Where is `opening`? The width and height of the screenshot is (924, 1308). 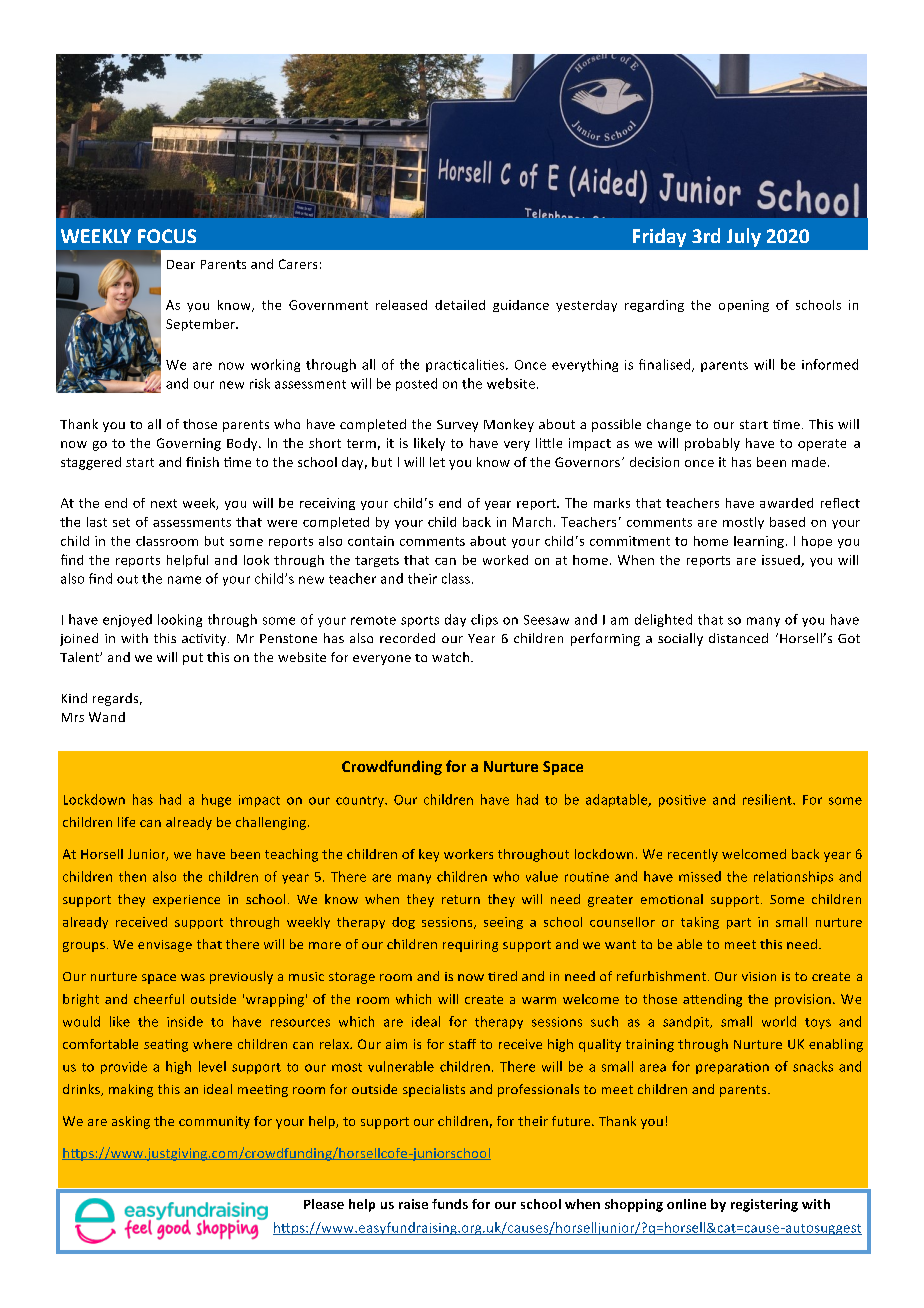 opening is located at coordinates (744, 306).
